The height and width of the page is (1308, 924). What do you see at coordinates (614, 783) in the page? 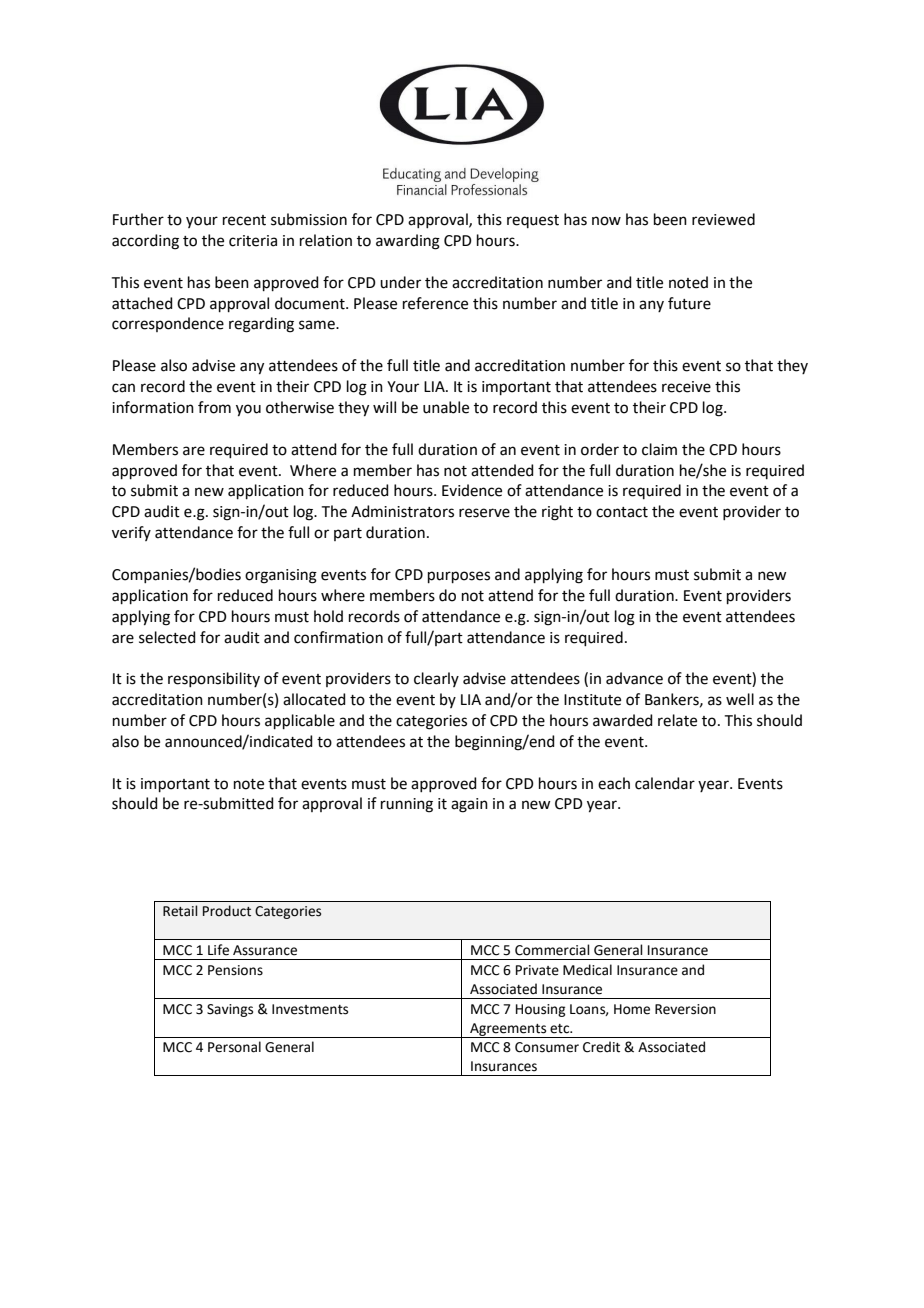
I see `each` at bounding box center [614, 783].
